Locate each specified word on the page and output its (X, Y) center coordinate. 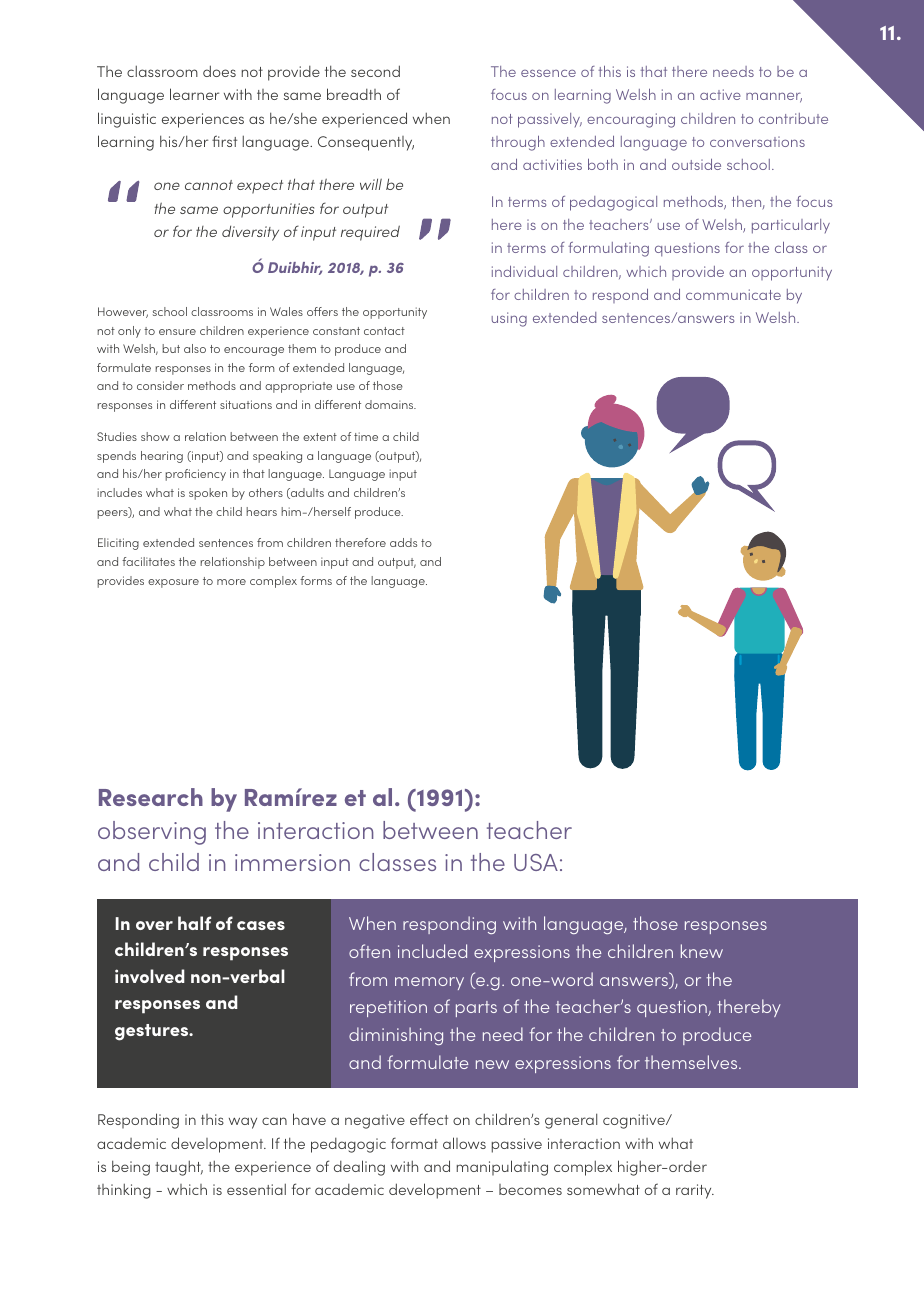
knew (702, 951)
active (720, 94)
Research (151, 797)
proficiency (195, 475)
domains (390, 404)
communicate (733, 294)
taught (179, 1168)
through (518, 143)
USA (536, 862)
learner (194, 94)
